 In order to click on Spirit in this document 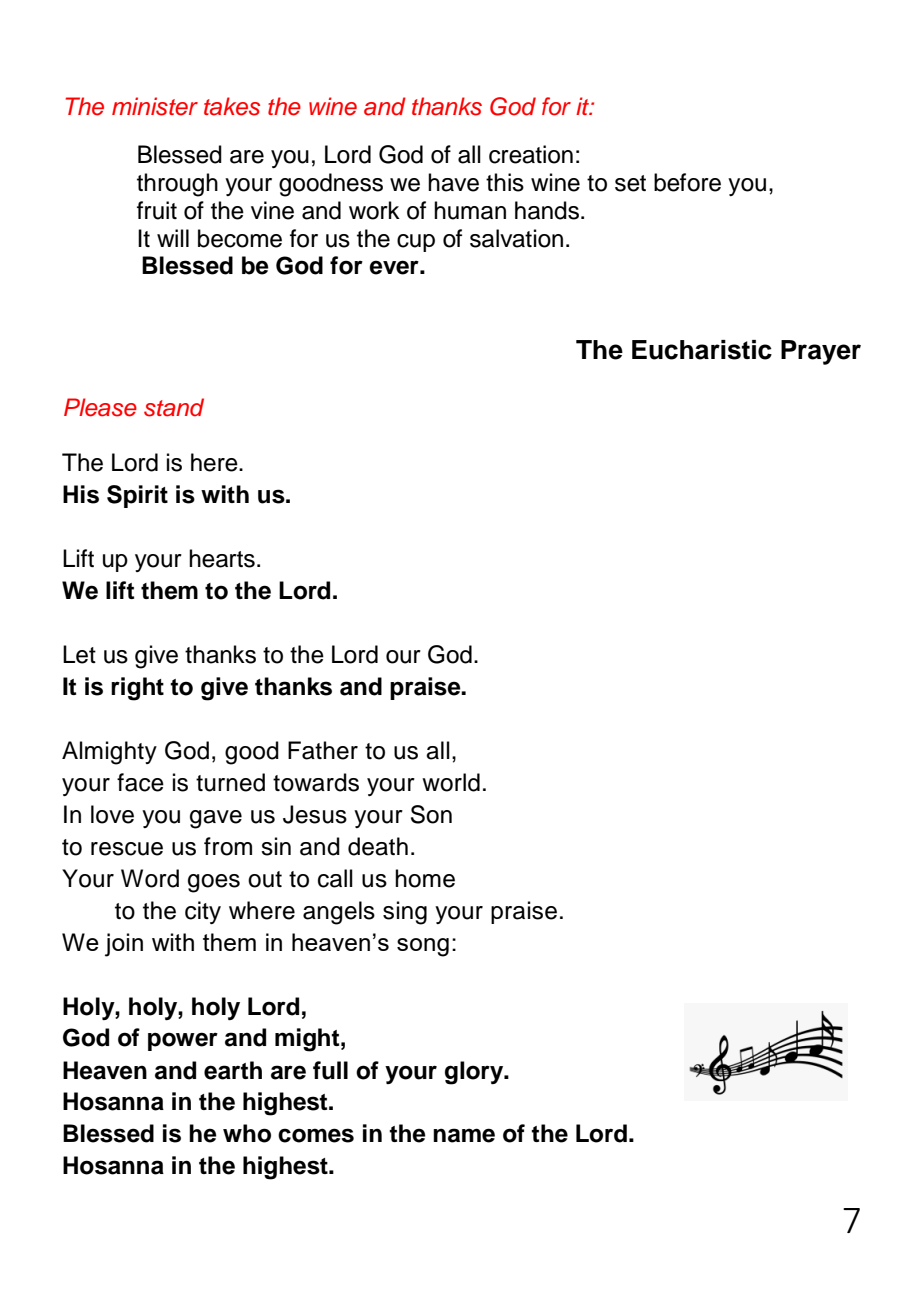, I will do `click(137, 496)`.
